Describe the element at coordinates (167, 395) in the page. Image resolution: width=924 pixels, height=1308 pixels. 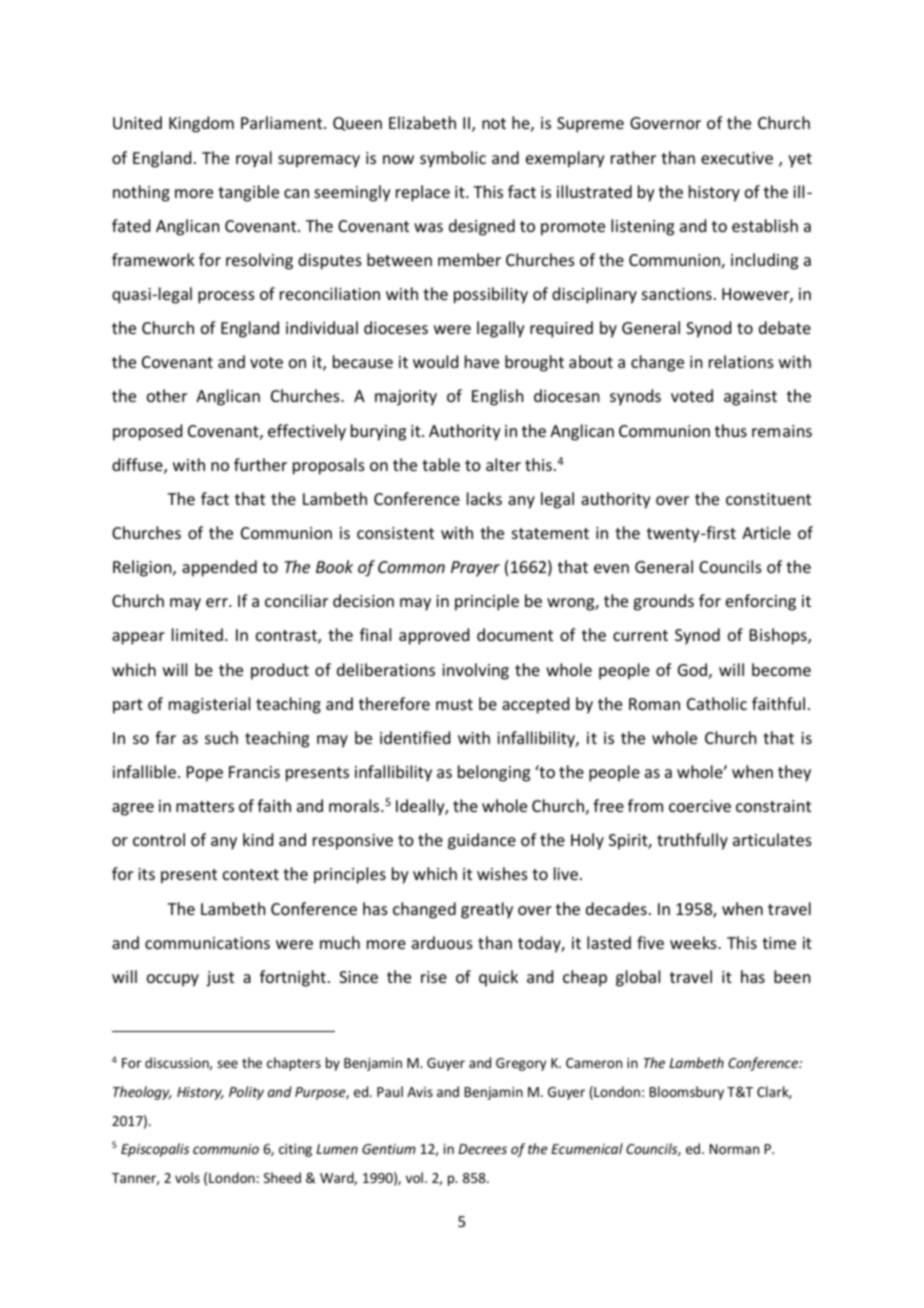
I see `other` at that location.
